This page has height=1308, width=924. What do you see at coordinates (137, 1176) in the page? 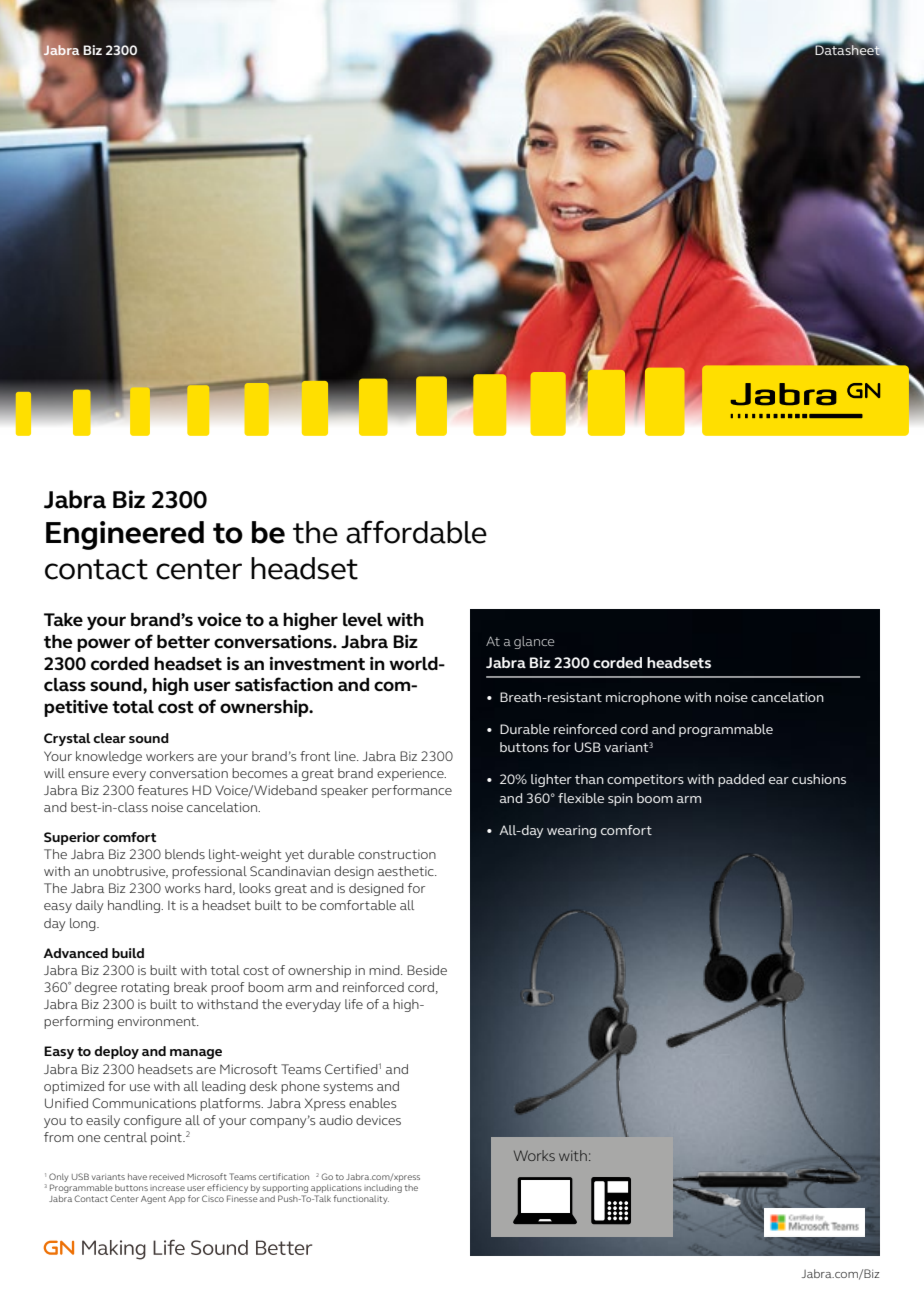
I see `have` at bounding box center [137, 1176].
